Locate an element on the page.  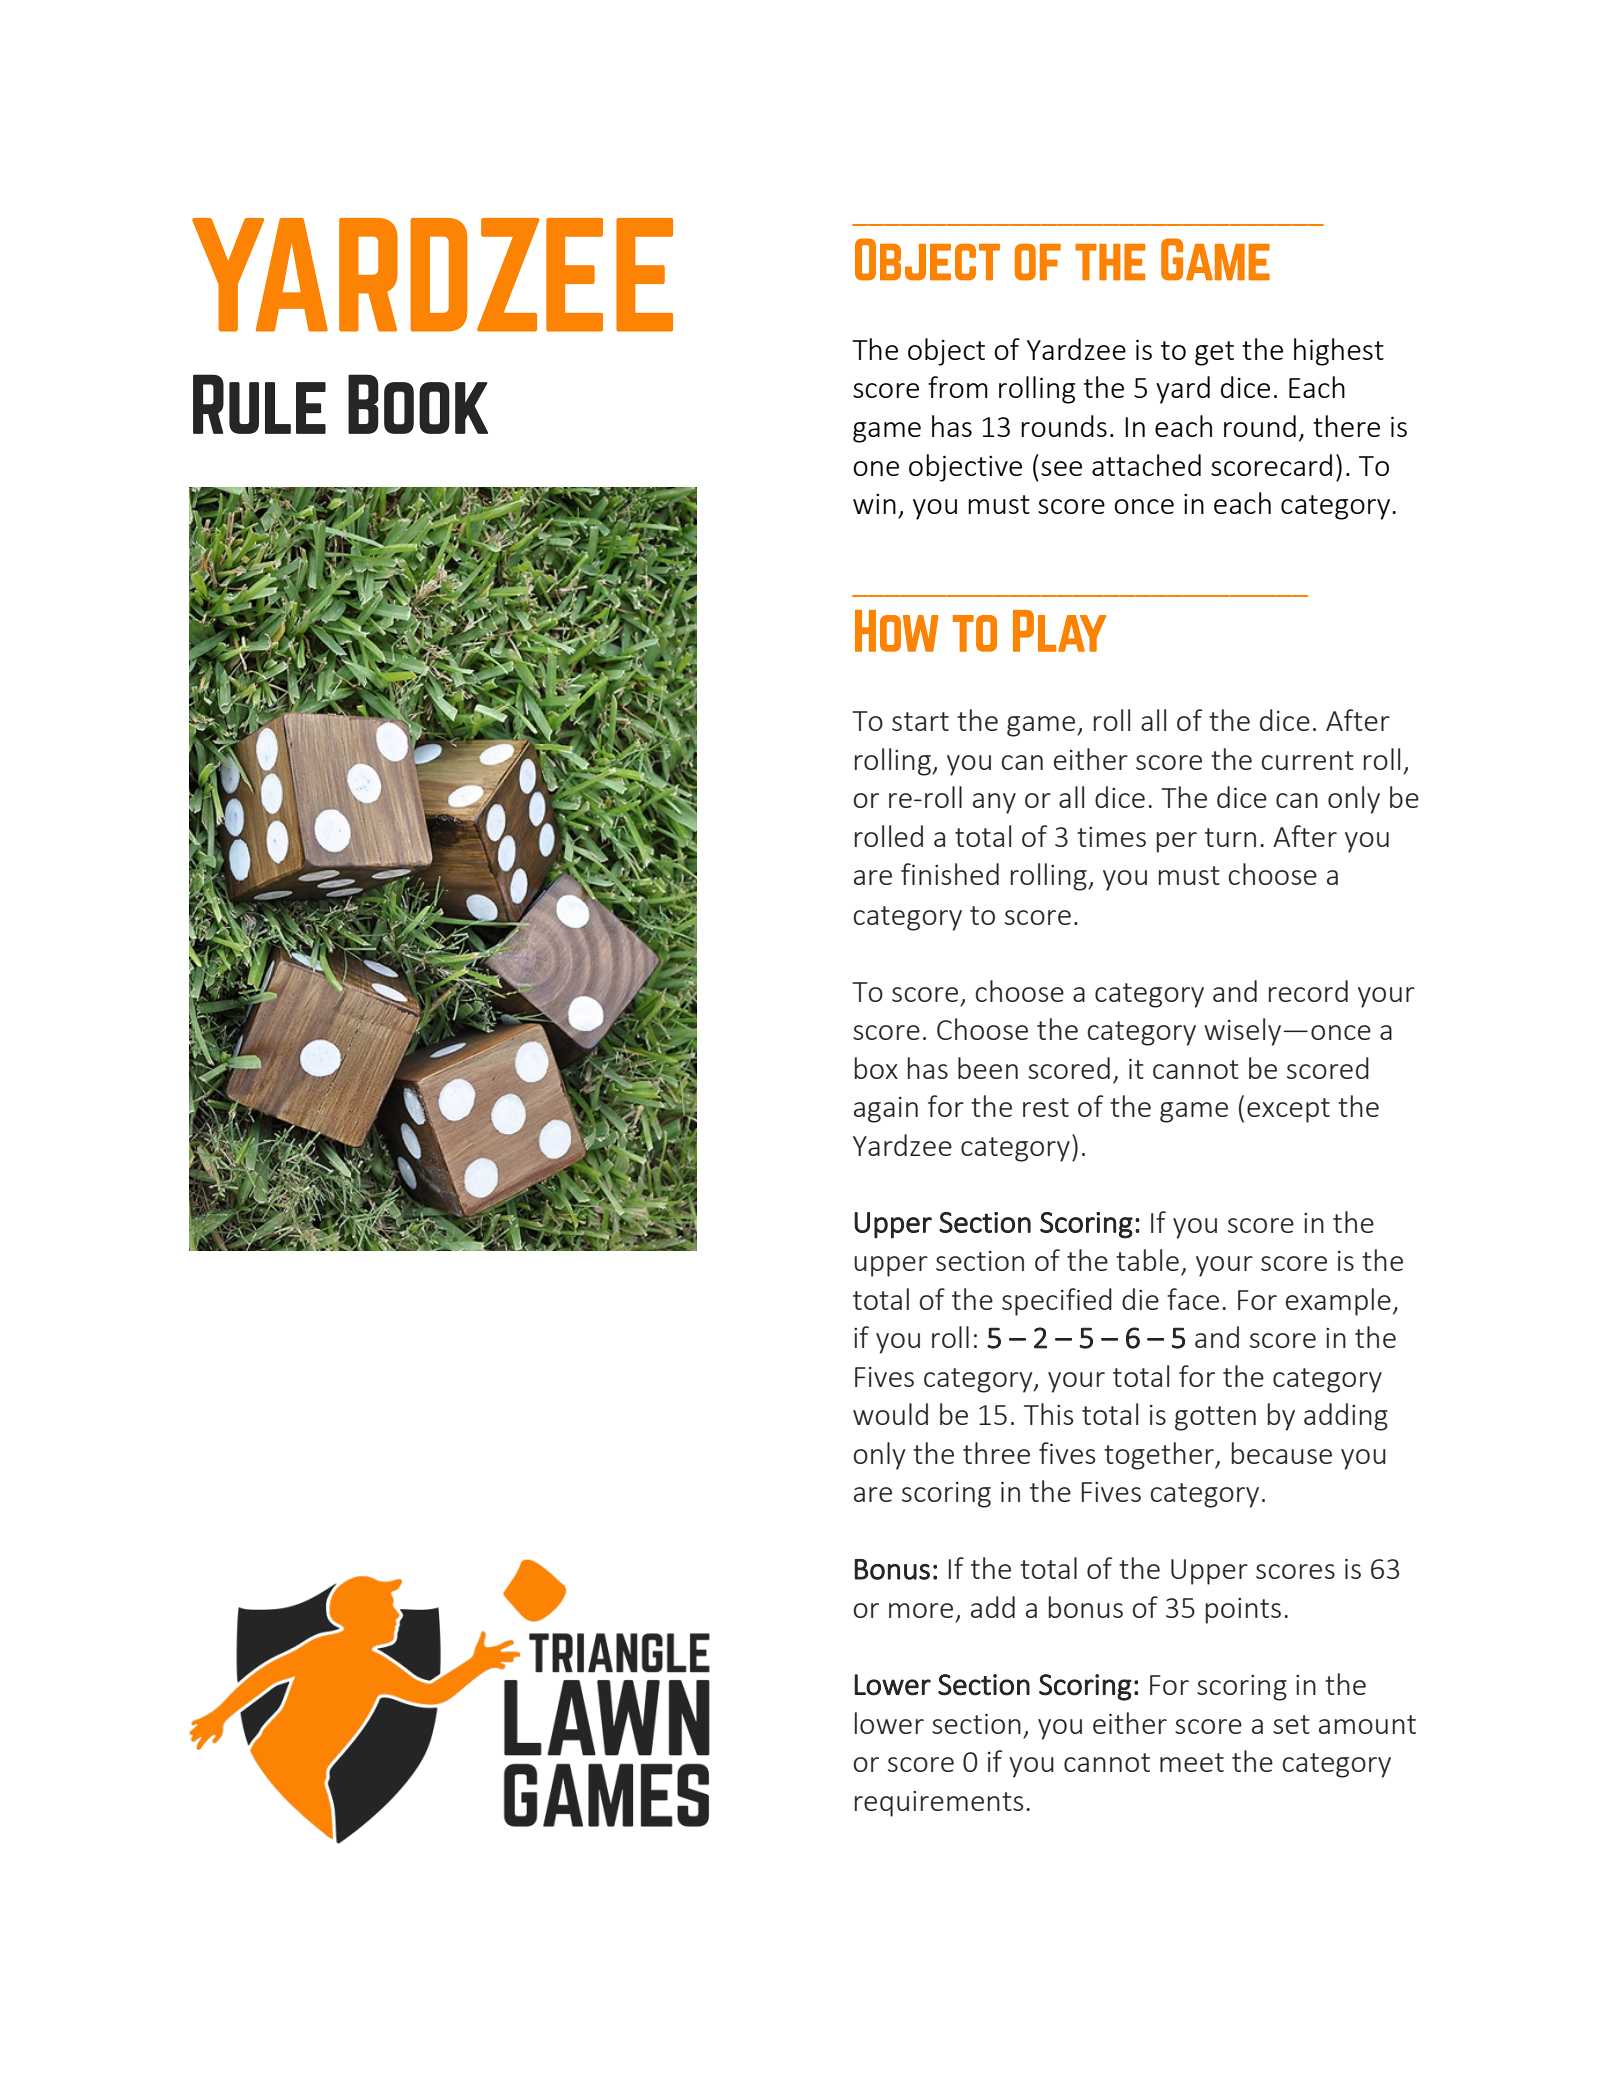
Book is located at coordinates (418, 404).
